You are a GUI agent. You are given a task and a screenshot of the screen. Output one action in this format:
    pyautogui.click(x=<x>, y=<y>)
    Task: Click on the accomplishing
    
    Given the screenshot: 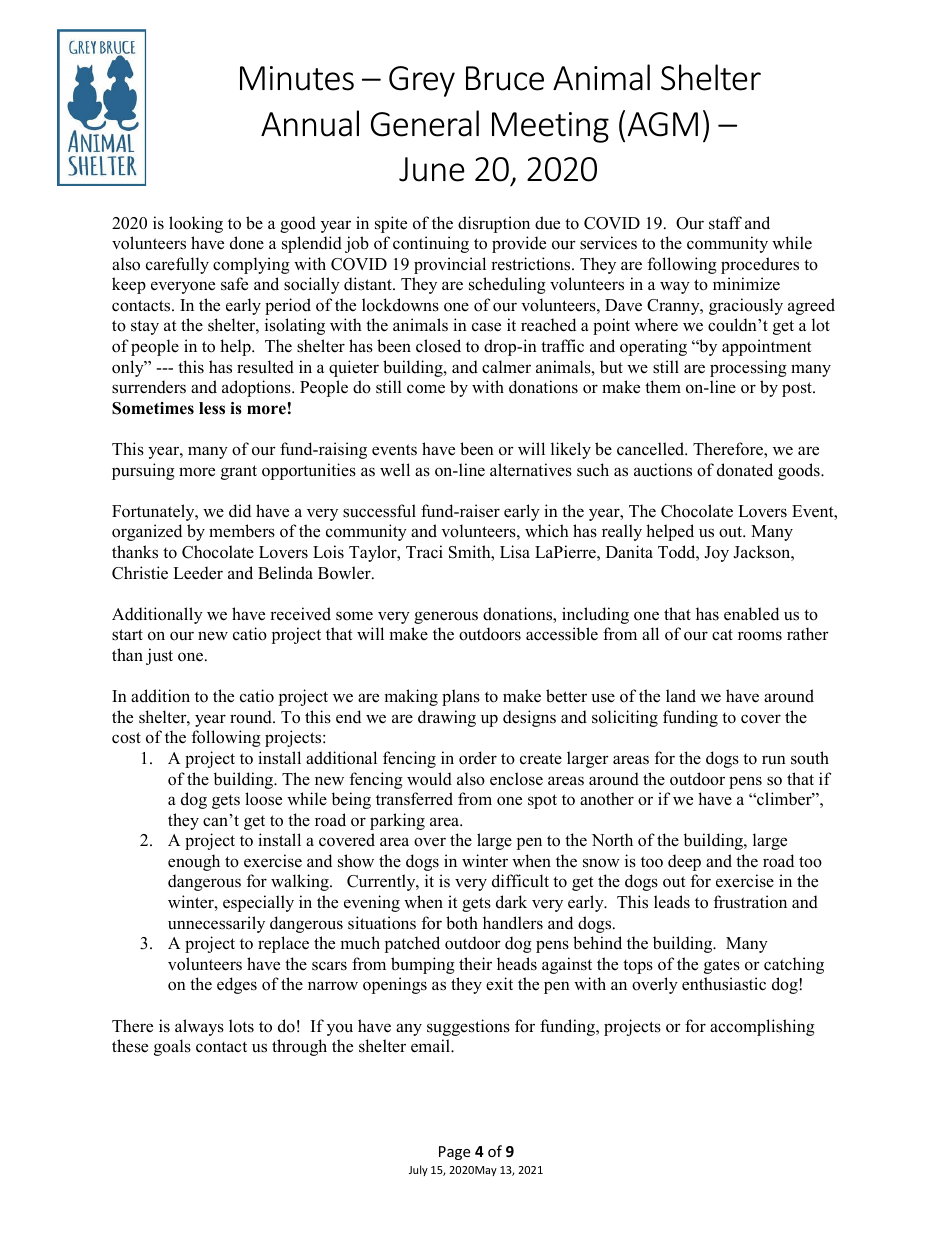 What is the action you would take?
    pyautogui.click(x=762, y=1027)
